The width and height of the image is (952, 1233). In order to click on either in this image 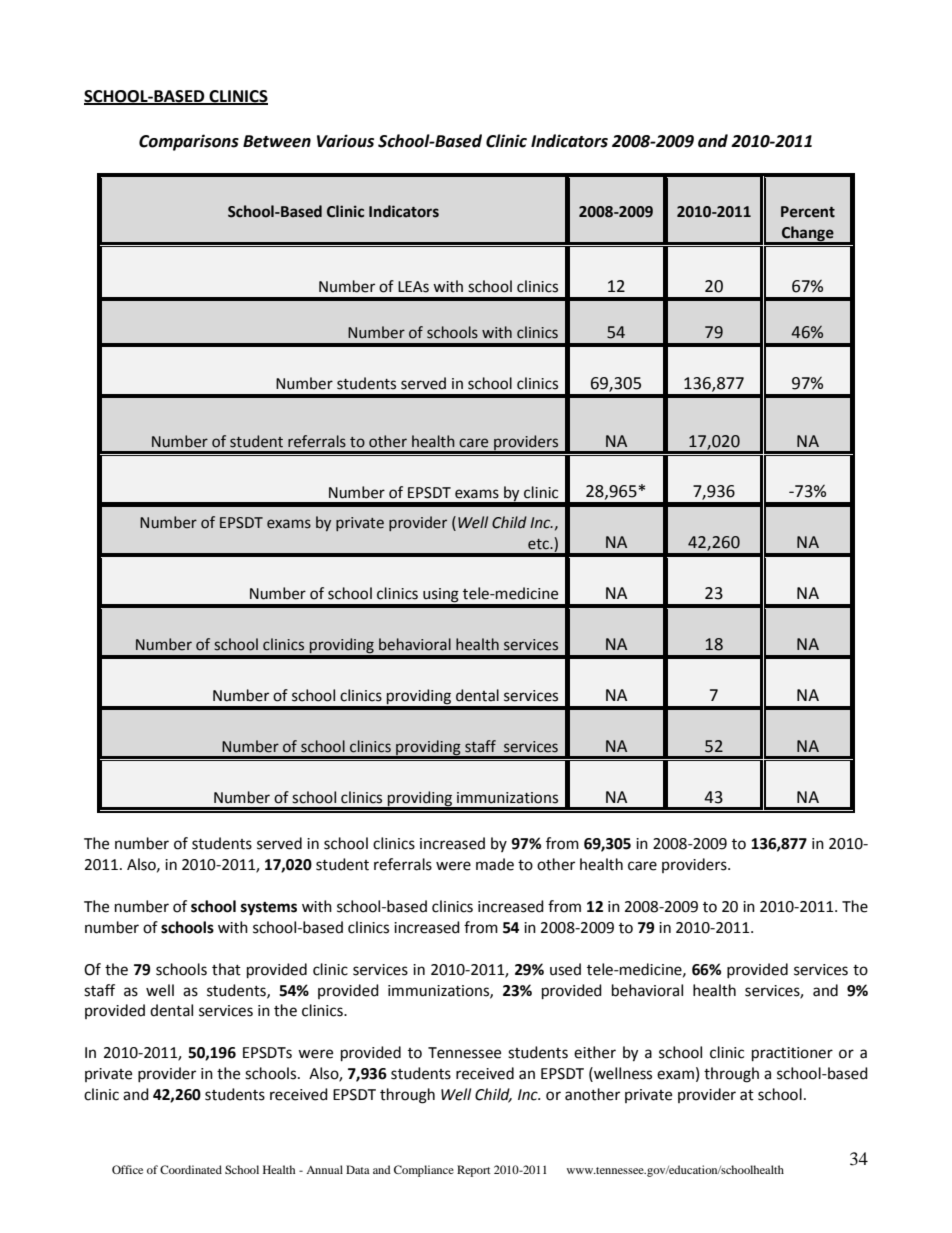, I will do `click(595, 1052)`.
